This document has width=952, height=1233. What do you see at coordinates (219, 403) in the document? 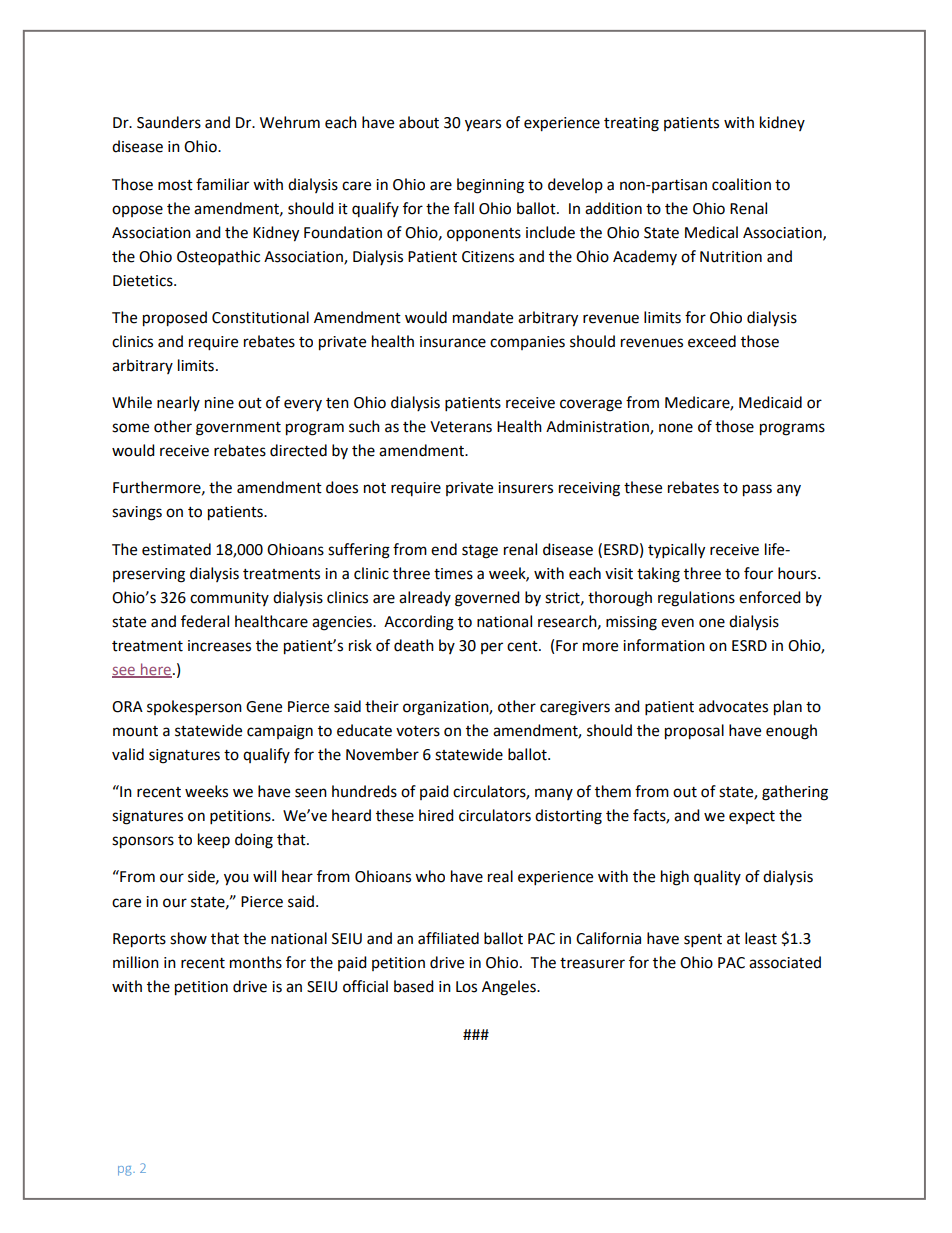
I see `nine` at bounding box center [219, 403].
